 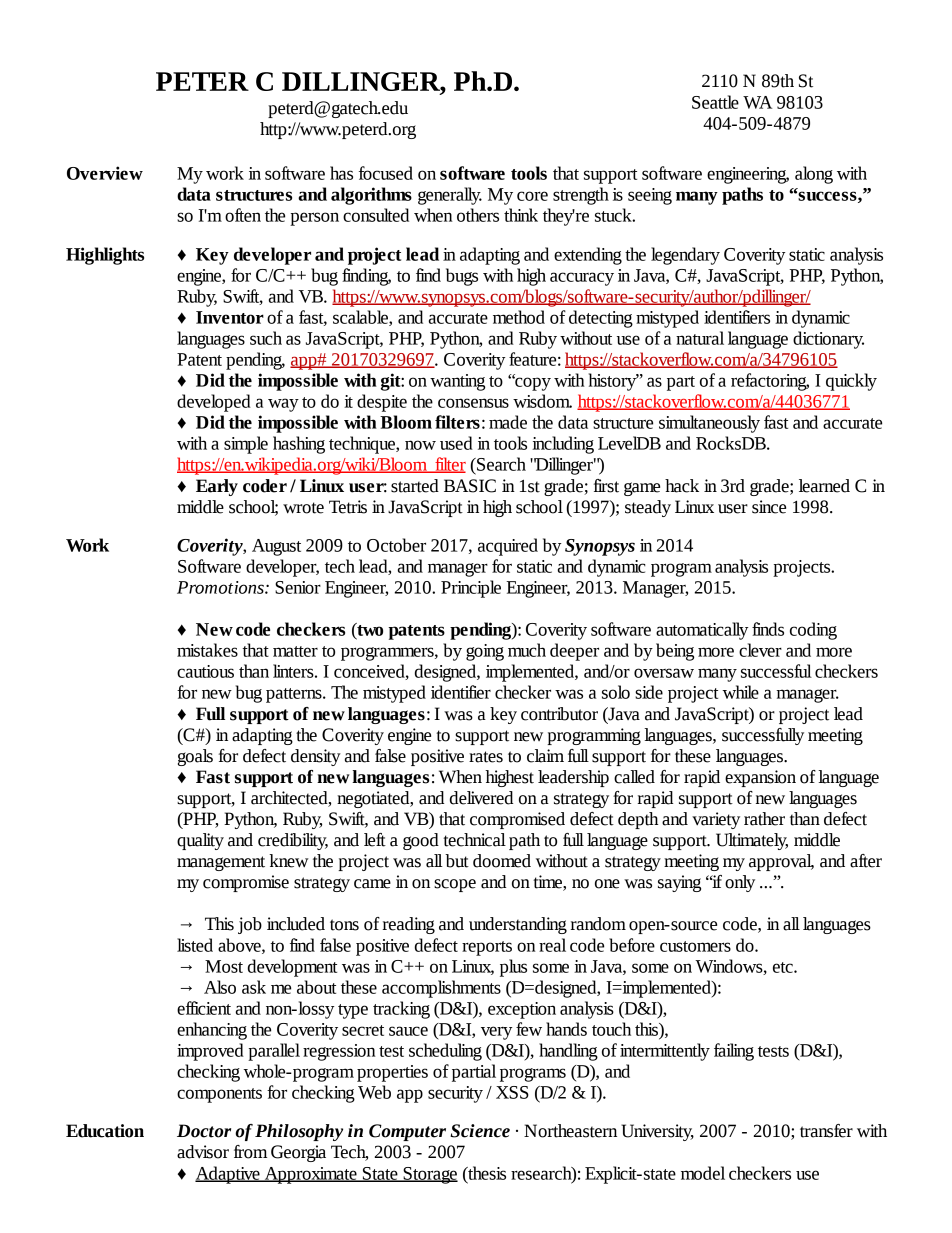 What do you see at coordinates (814, 175) in the document?
I see `along` at bounding box center [814, 175].
